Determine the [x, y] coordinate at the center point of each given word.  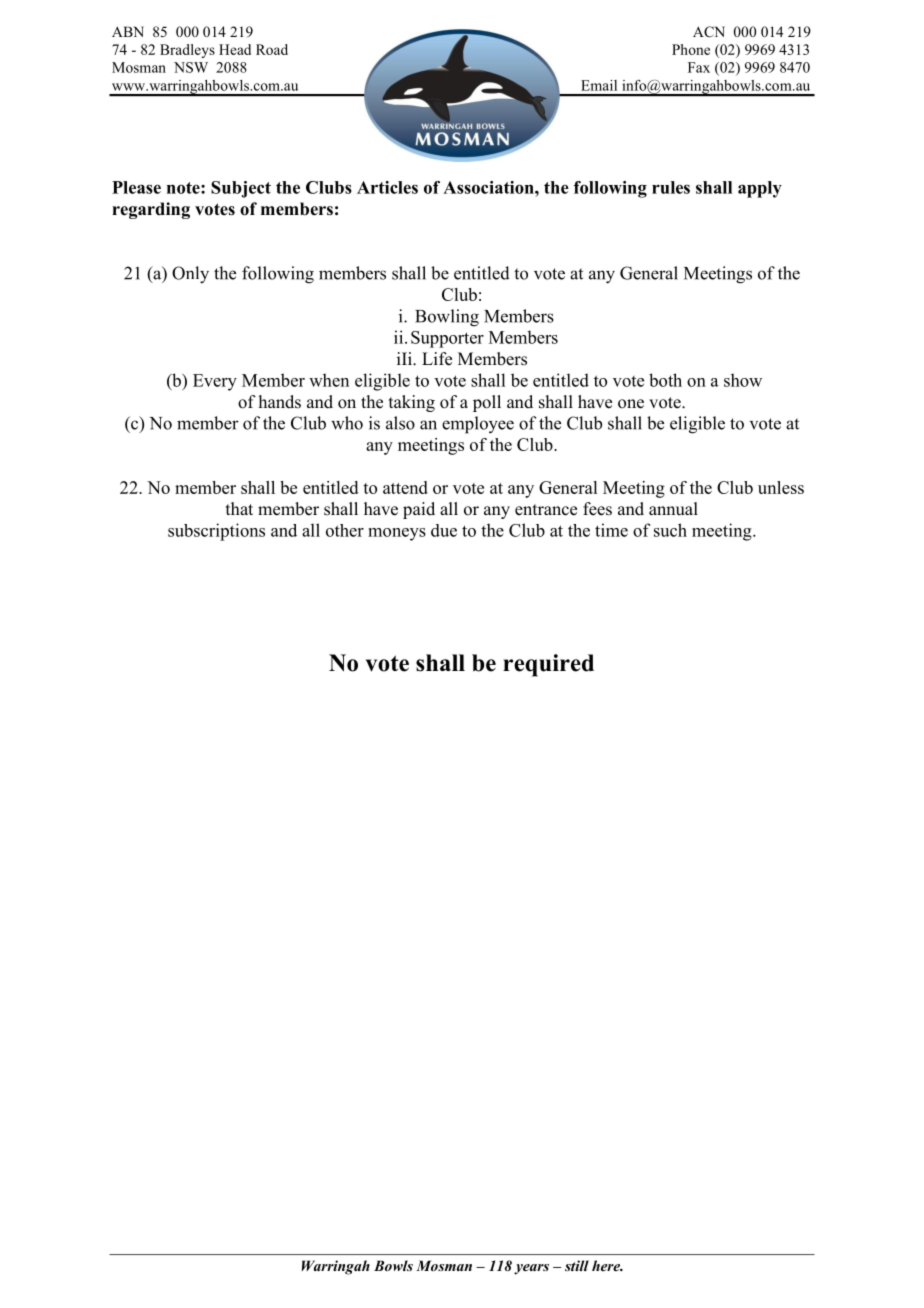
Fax [699, 67]
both [665, 380]
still [577, 1265]
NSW [191, 67]
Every [215, 382]
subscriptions [216, 532]
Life [437, 359]
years [531, 1269]
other [345, 530]
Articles [387, 187]
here [607, 1265]
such [670, 530]
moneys [397, 534]
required [548, 665]
